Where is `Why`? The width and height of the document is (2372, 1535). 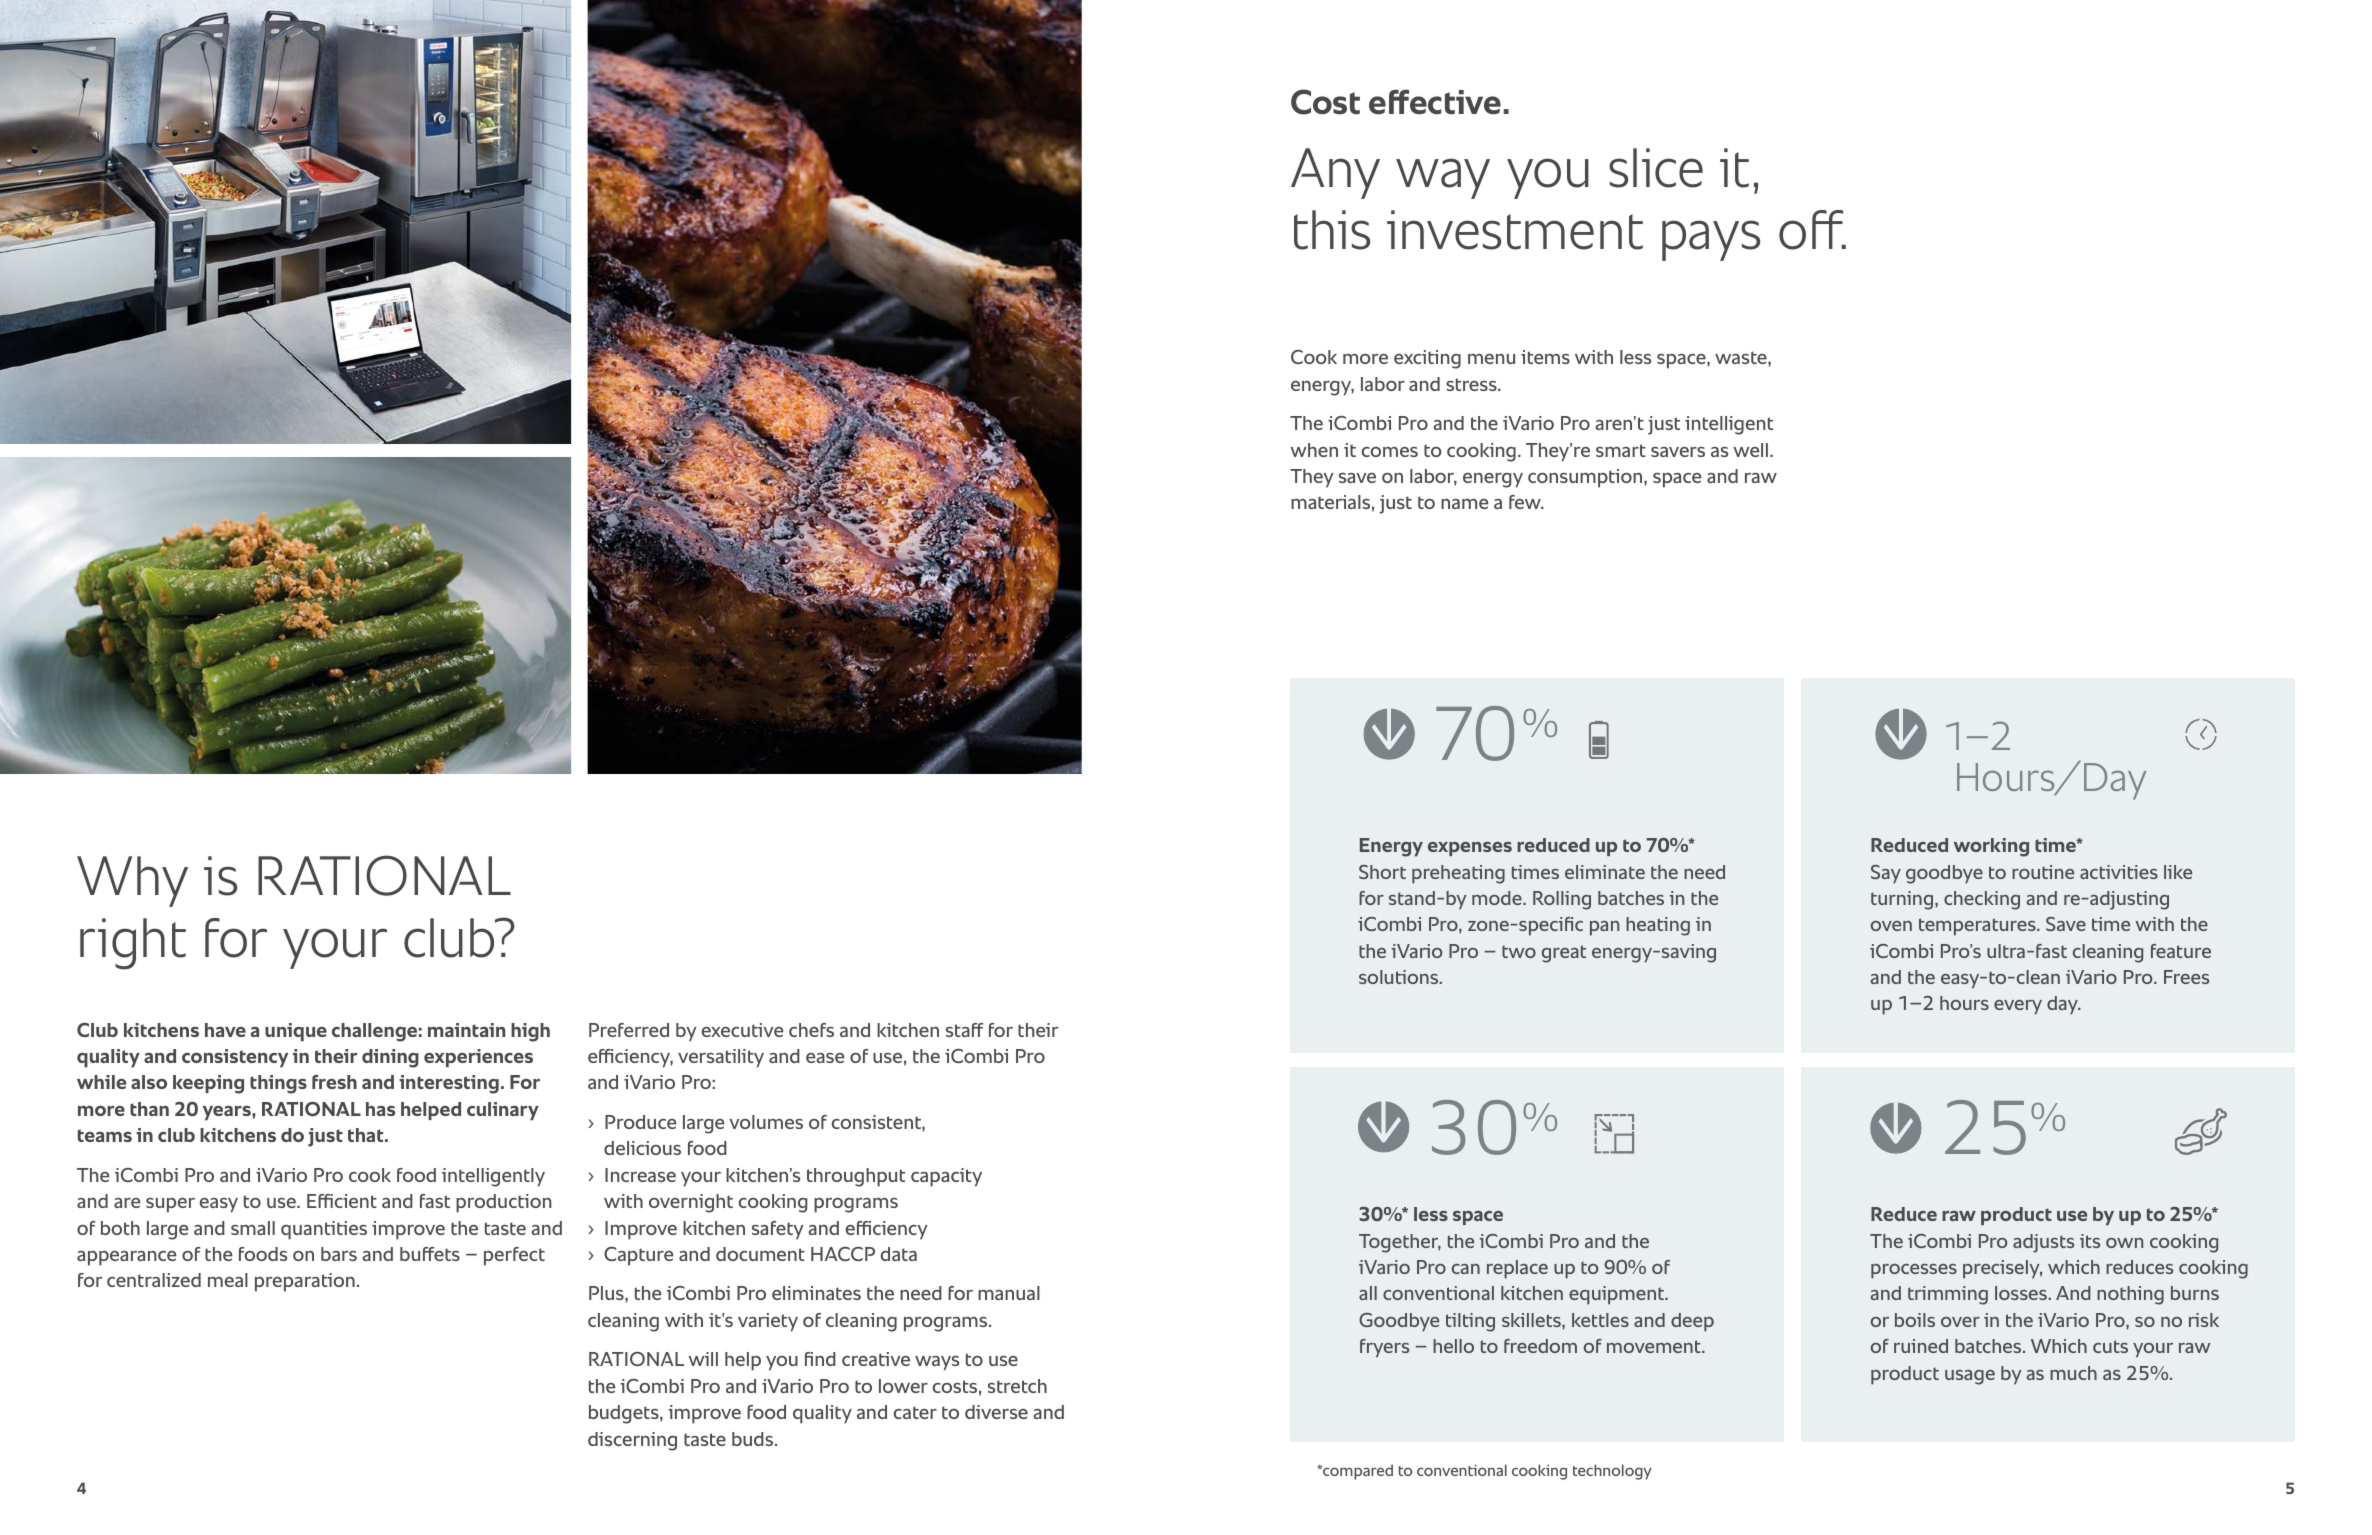
Why is located at coordinates (132, 881).
